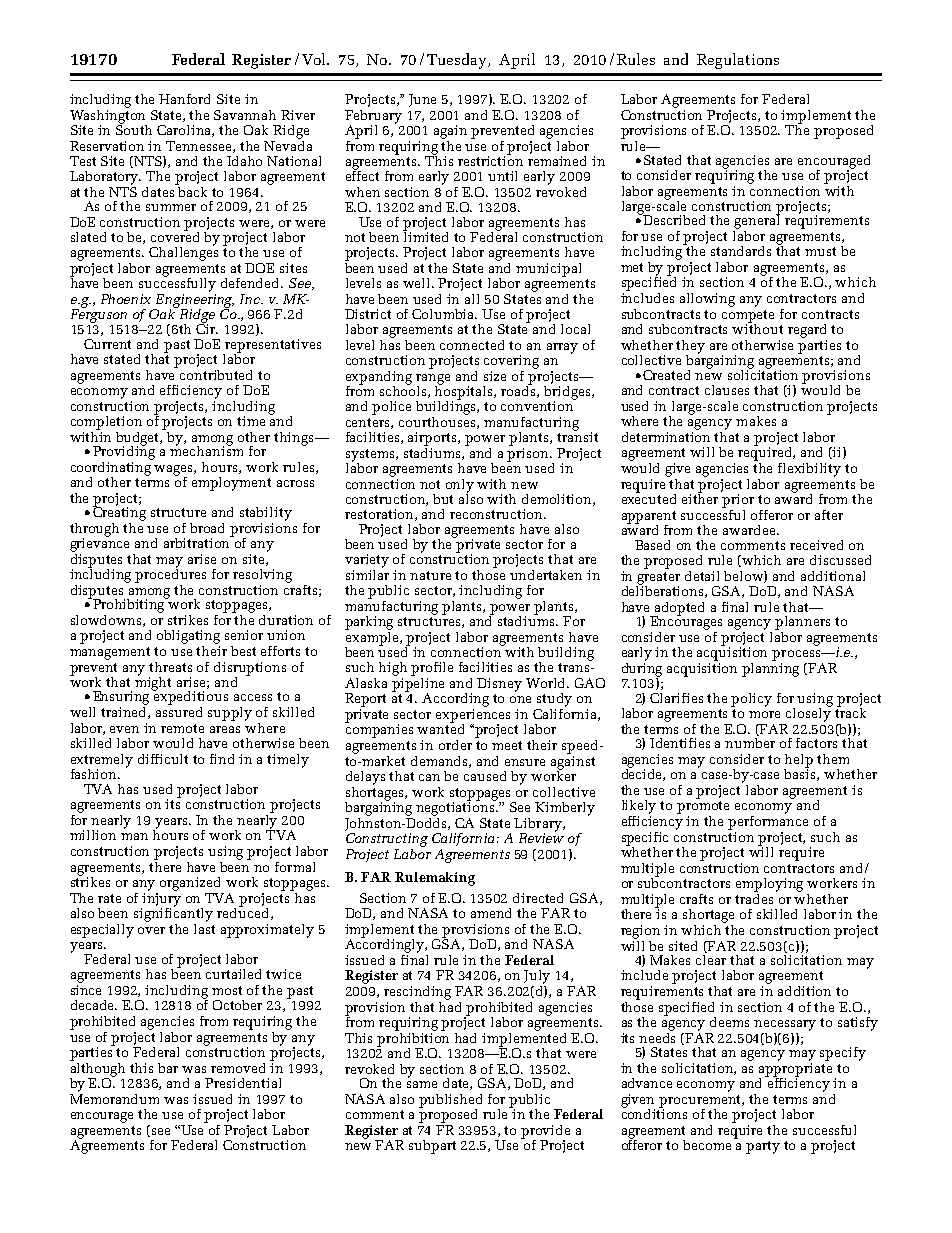 Image resolution: width=952 pixels, height=1233 pixels. I want to click on performance, so click(768, 821).
